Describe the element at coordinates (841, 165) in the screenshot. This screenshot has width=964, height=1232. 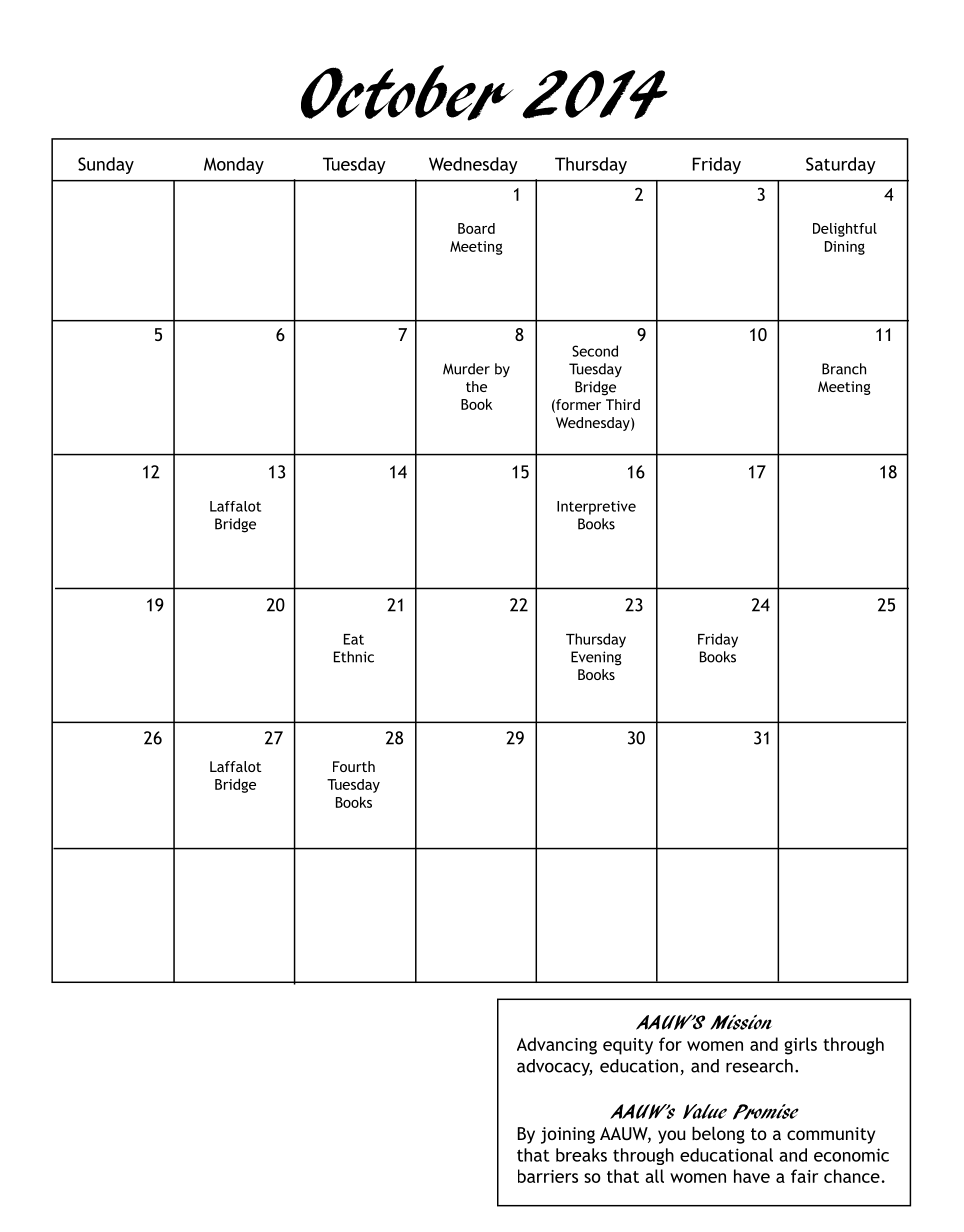
I see `Saturday` at that location.
